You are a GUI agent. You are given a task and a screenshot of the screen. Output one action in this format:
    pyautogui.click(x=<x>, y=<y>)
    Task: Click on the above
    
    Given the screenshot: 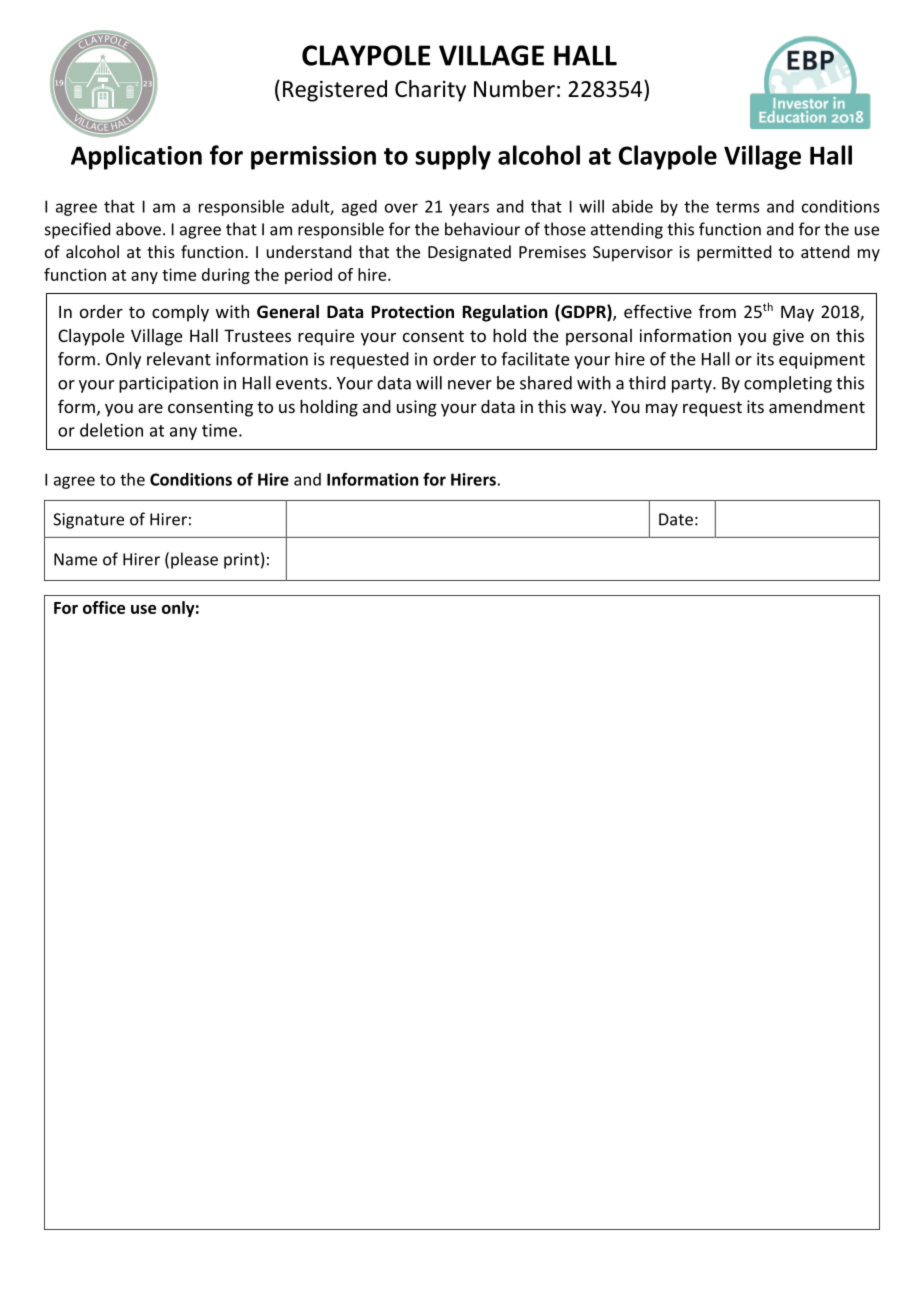 What is the action you would take?
    pyautogui.click(x=138, y=229)
